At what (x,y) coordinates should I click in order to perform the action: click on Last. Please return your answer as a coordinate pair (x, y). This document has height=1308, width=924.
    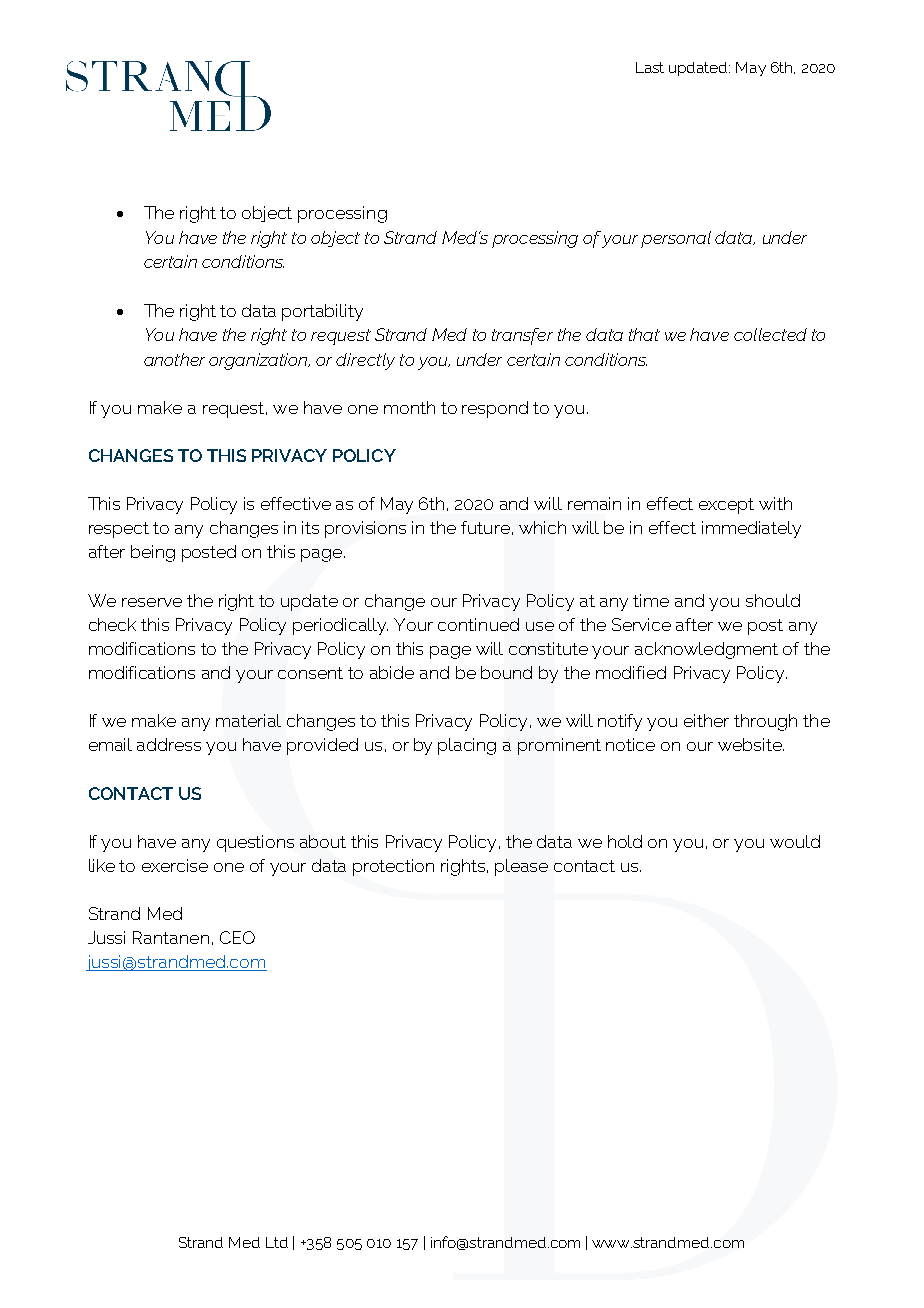
    Looking at the image, I should click on (650, 67).
